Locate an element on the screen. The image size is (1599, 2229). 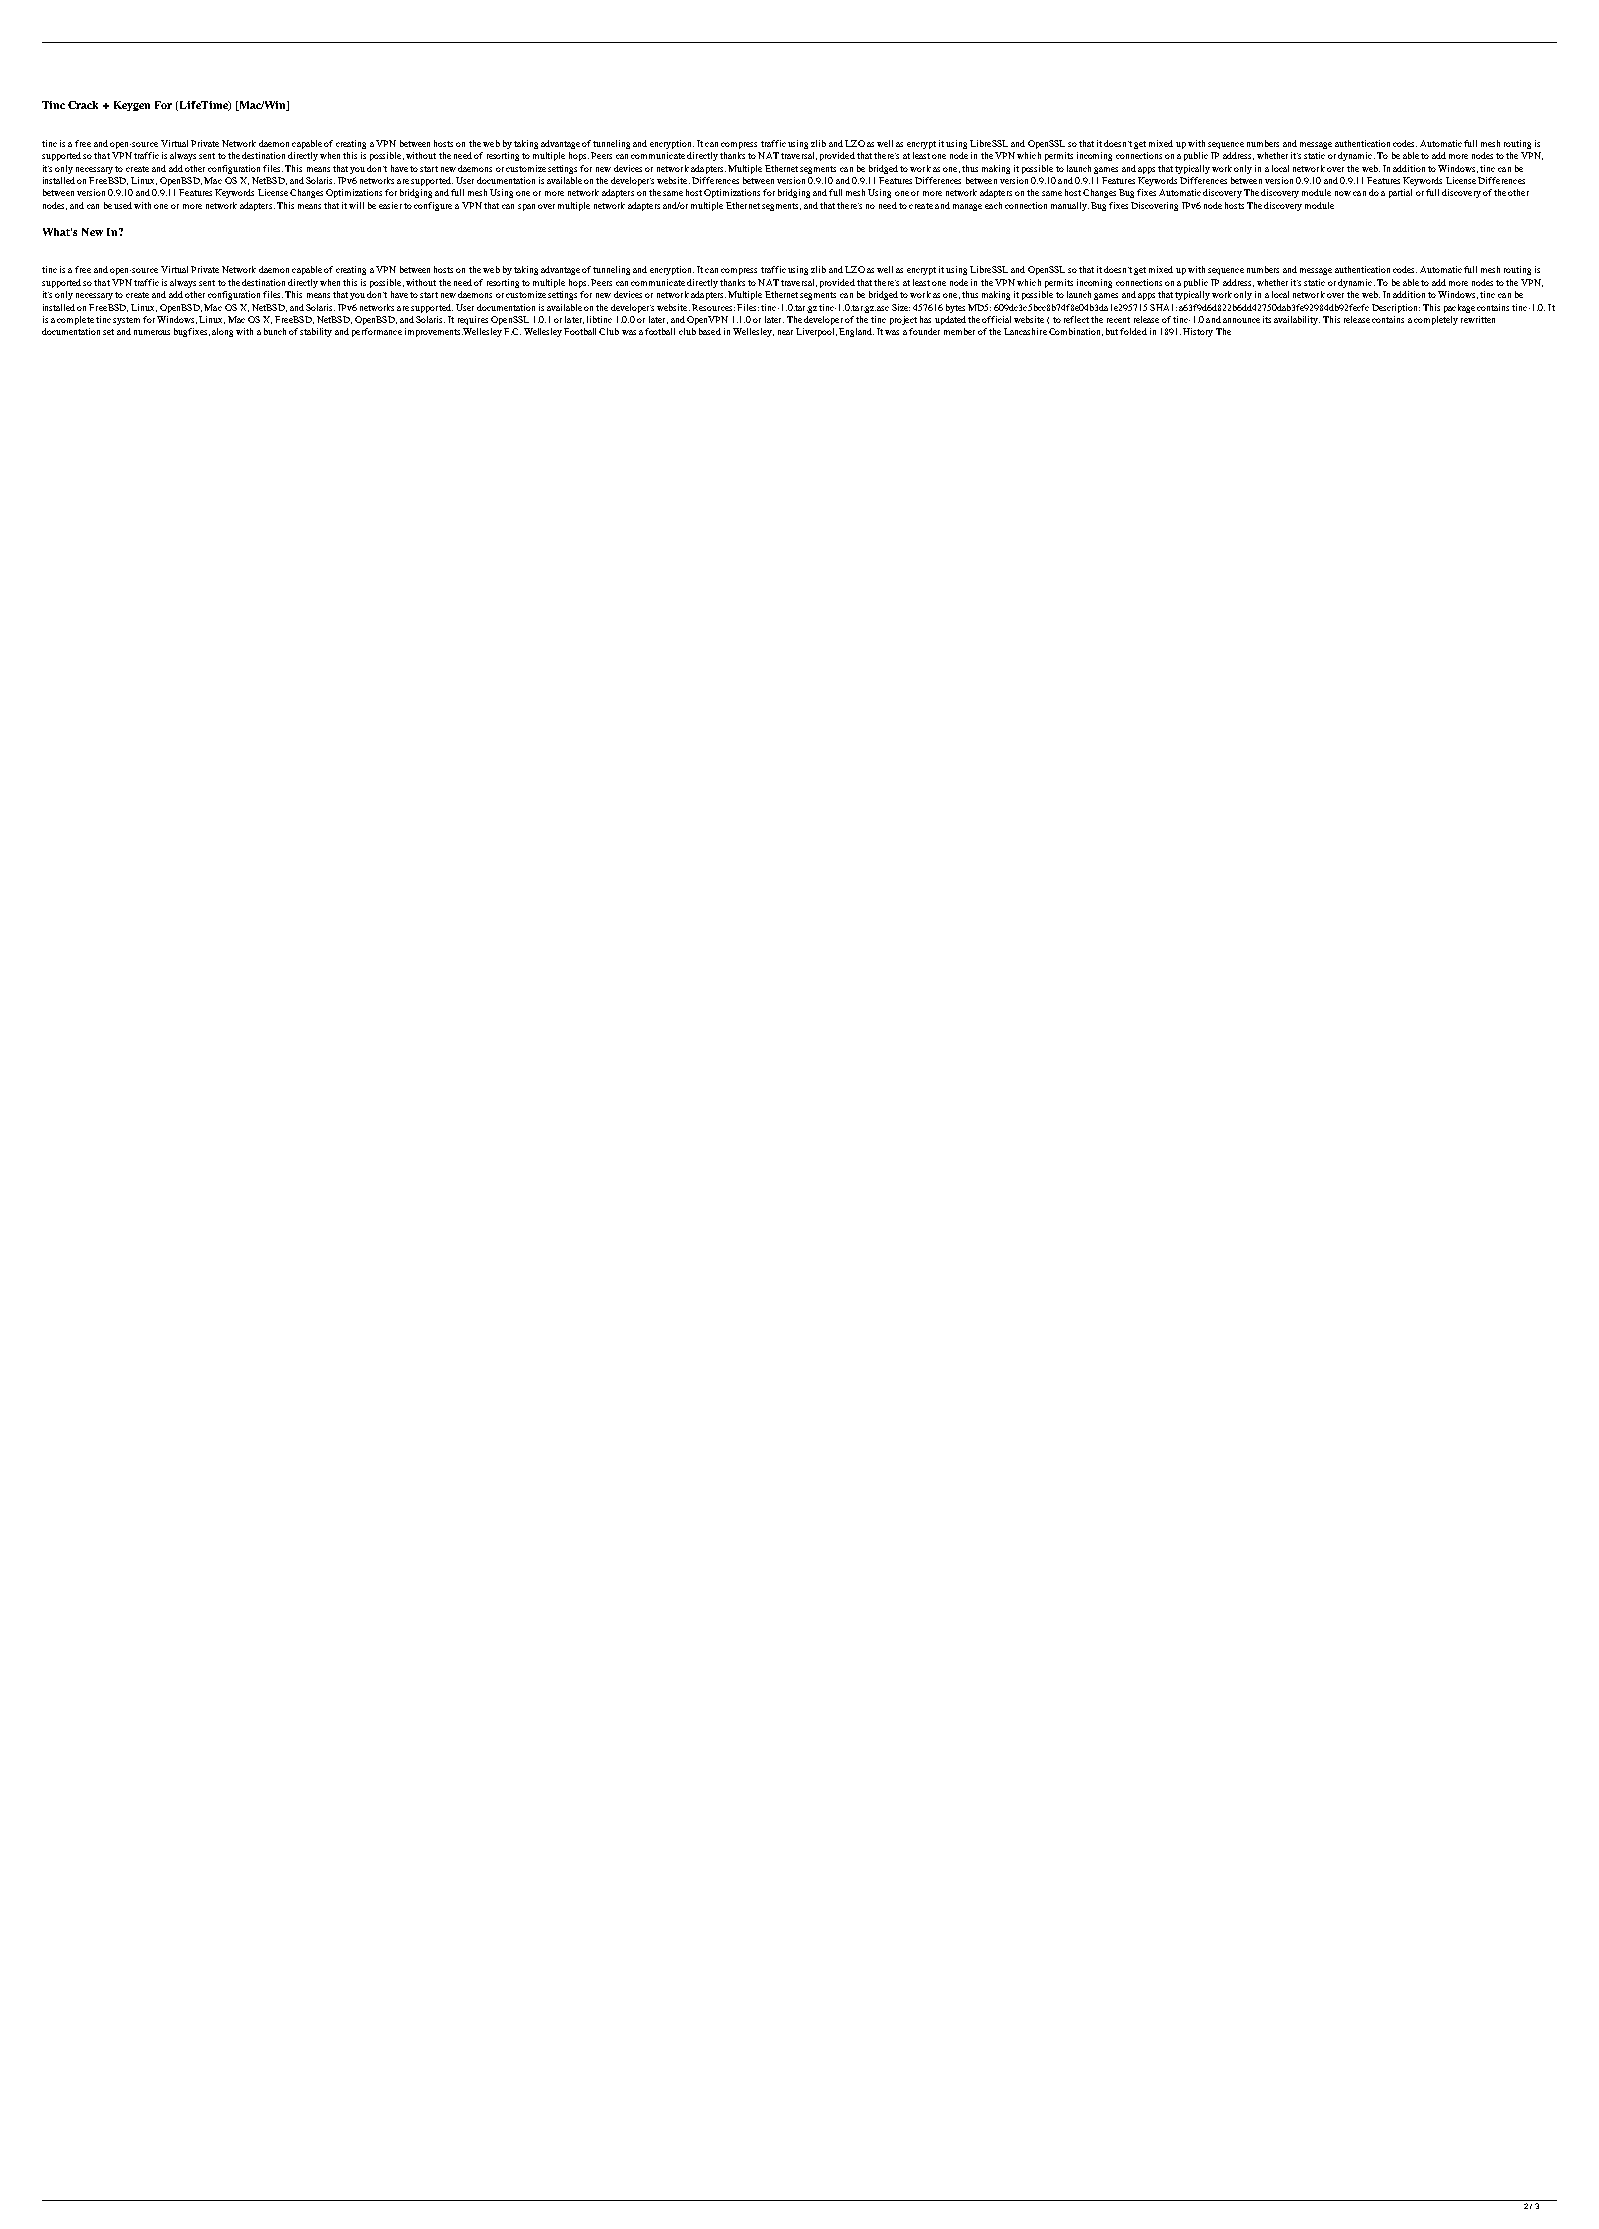
manage is located at coordinates (967, 207).
